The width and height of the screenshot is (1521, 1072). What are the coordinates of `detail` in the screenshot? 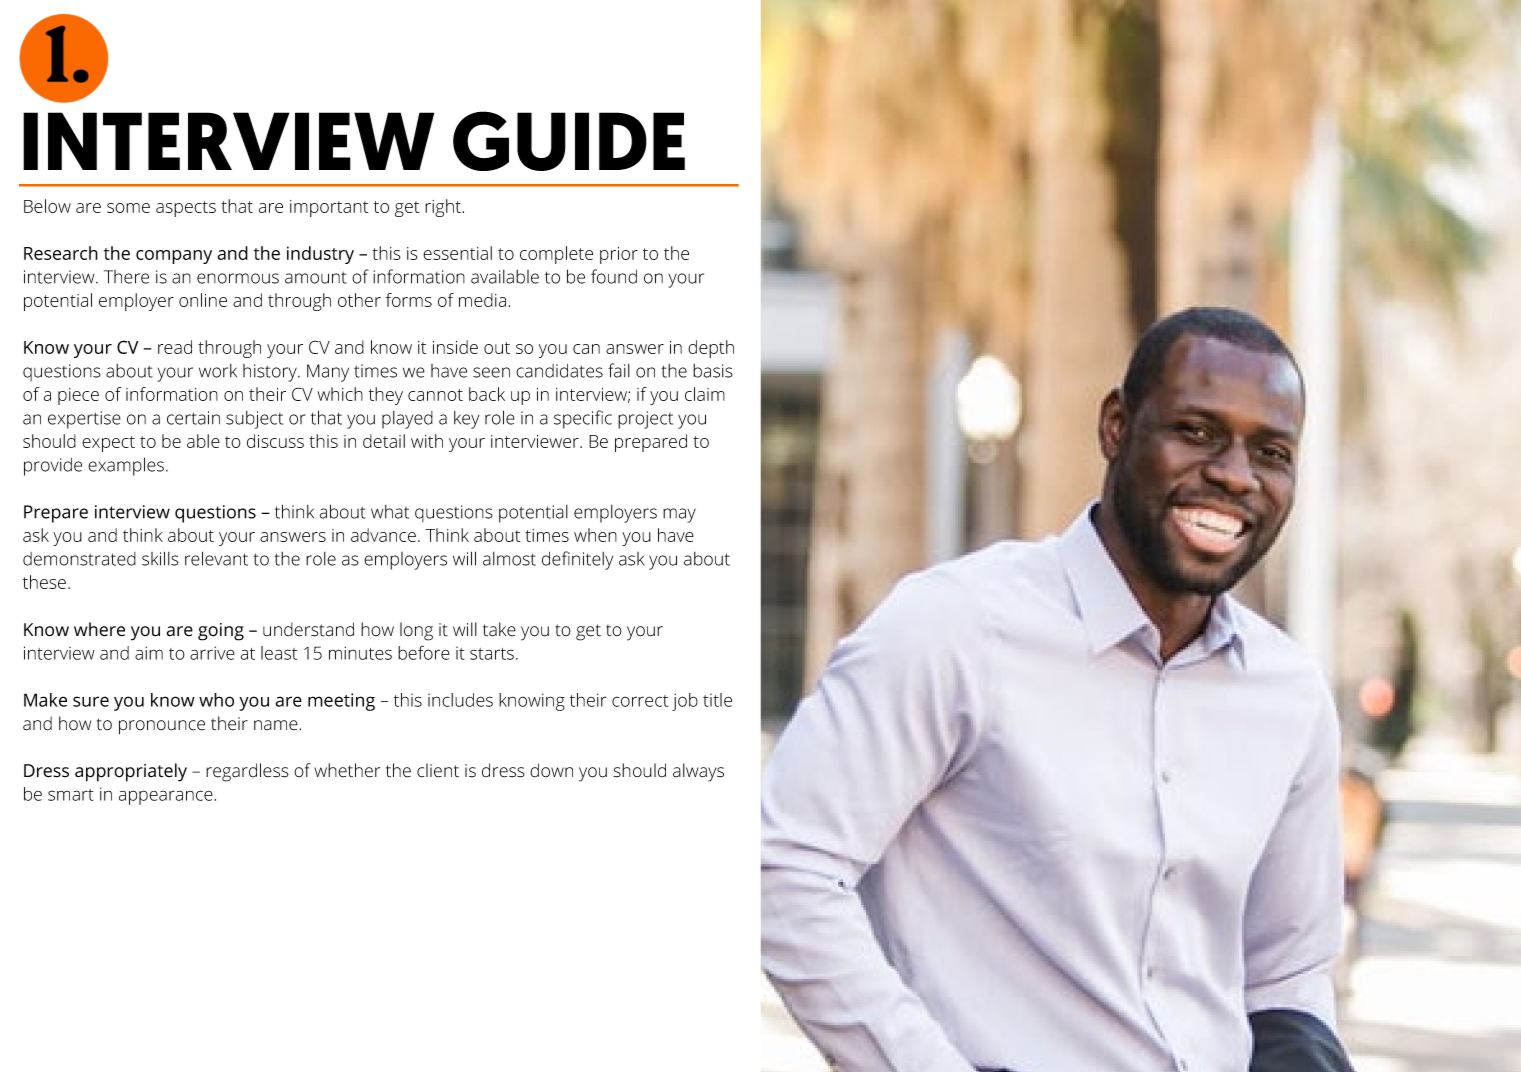 It's located at (384, 441).
